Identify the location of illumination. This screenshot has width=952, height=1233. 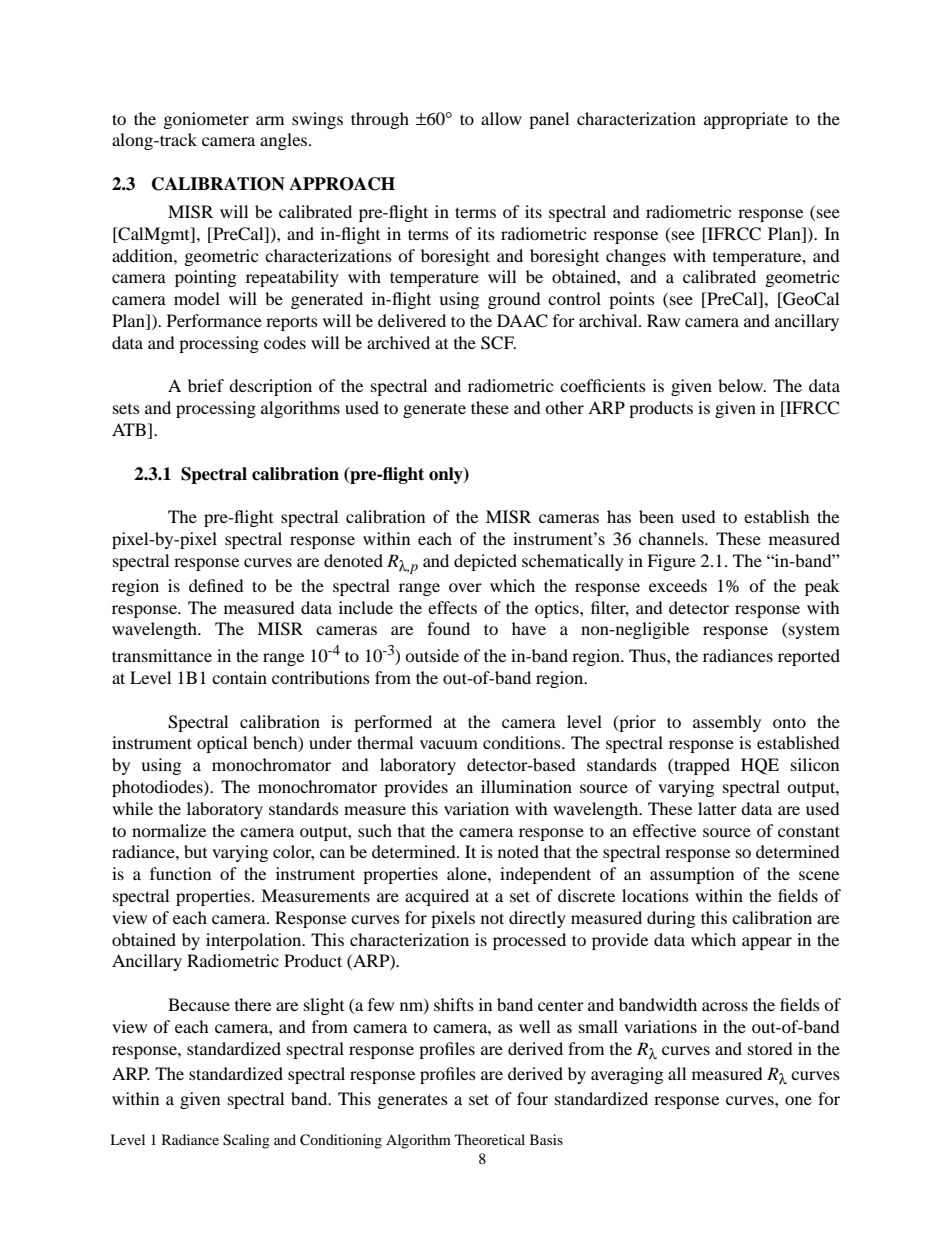
(526, 786).
